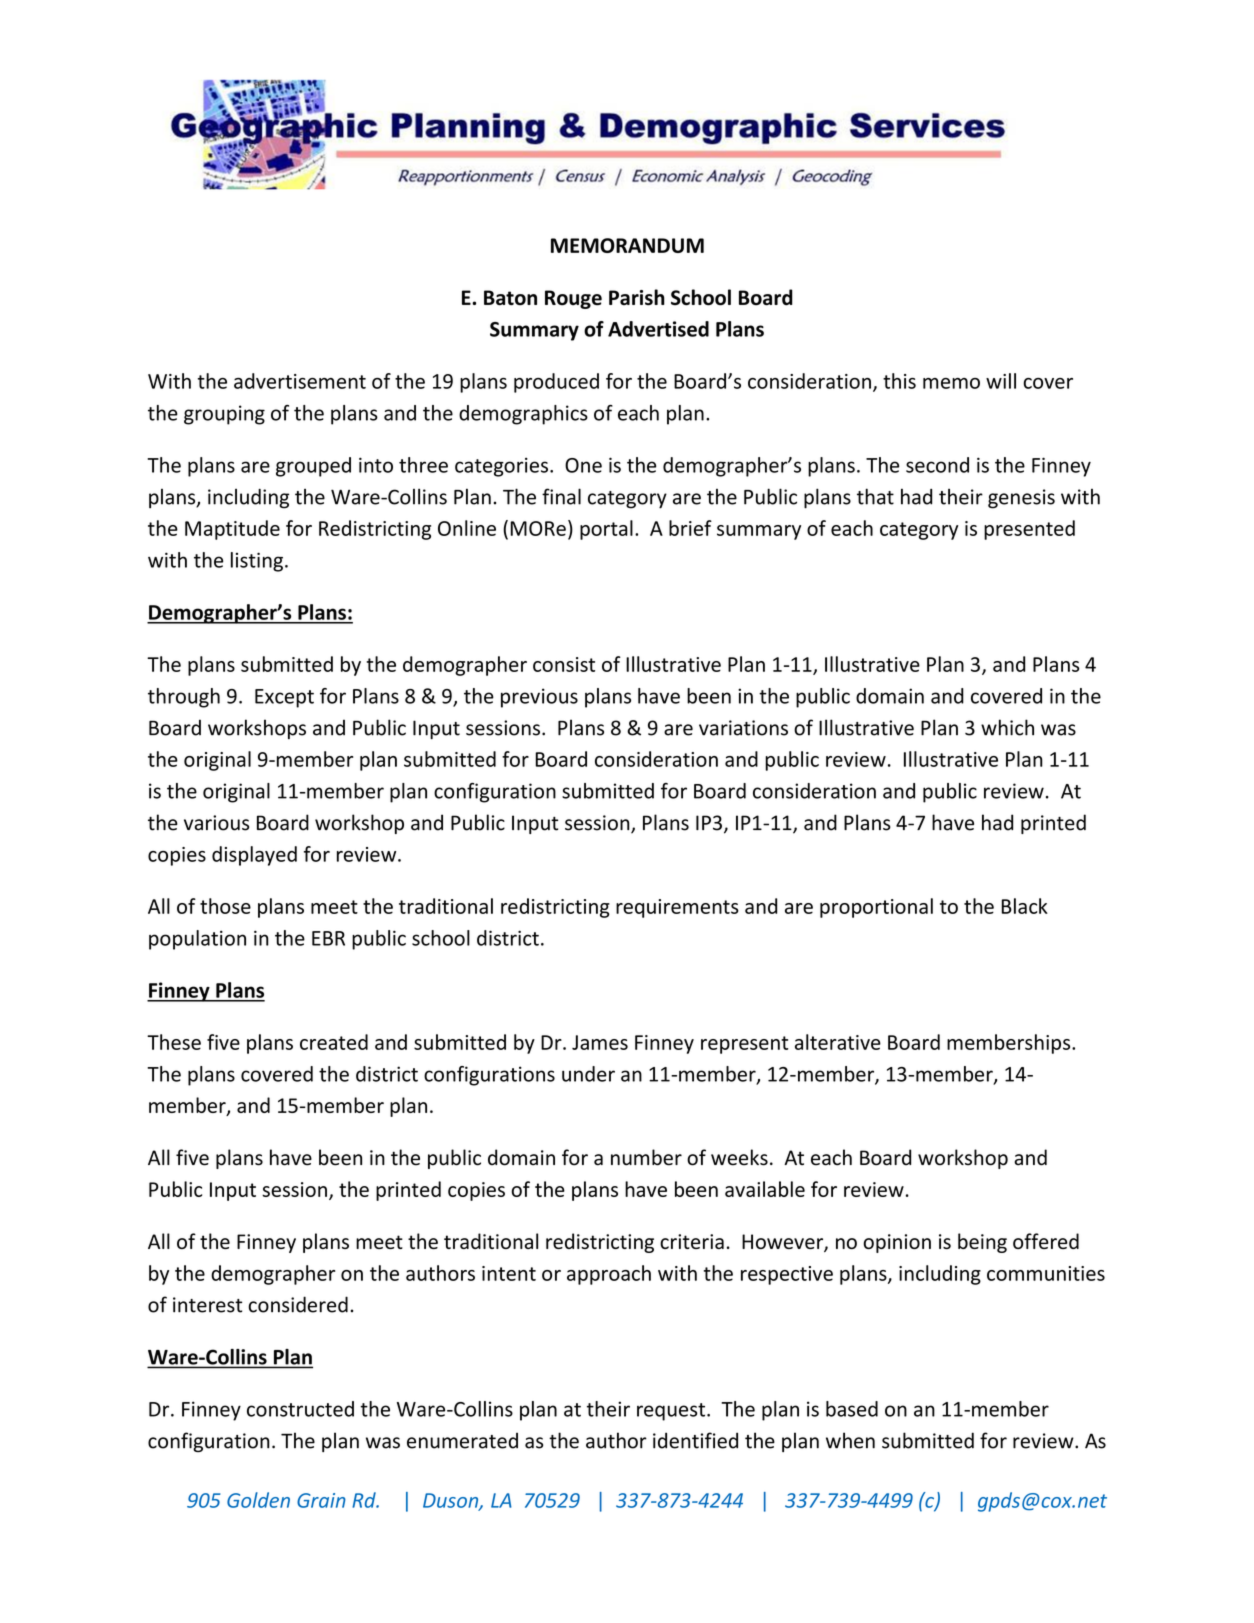  I want to click on this, so click(899, 381).
